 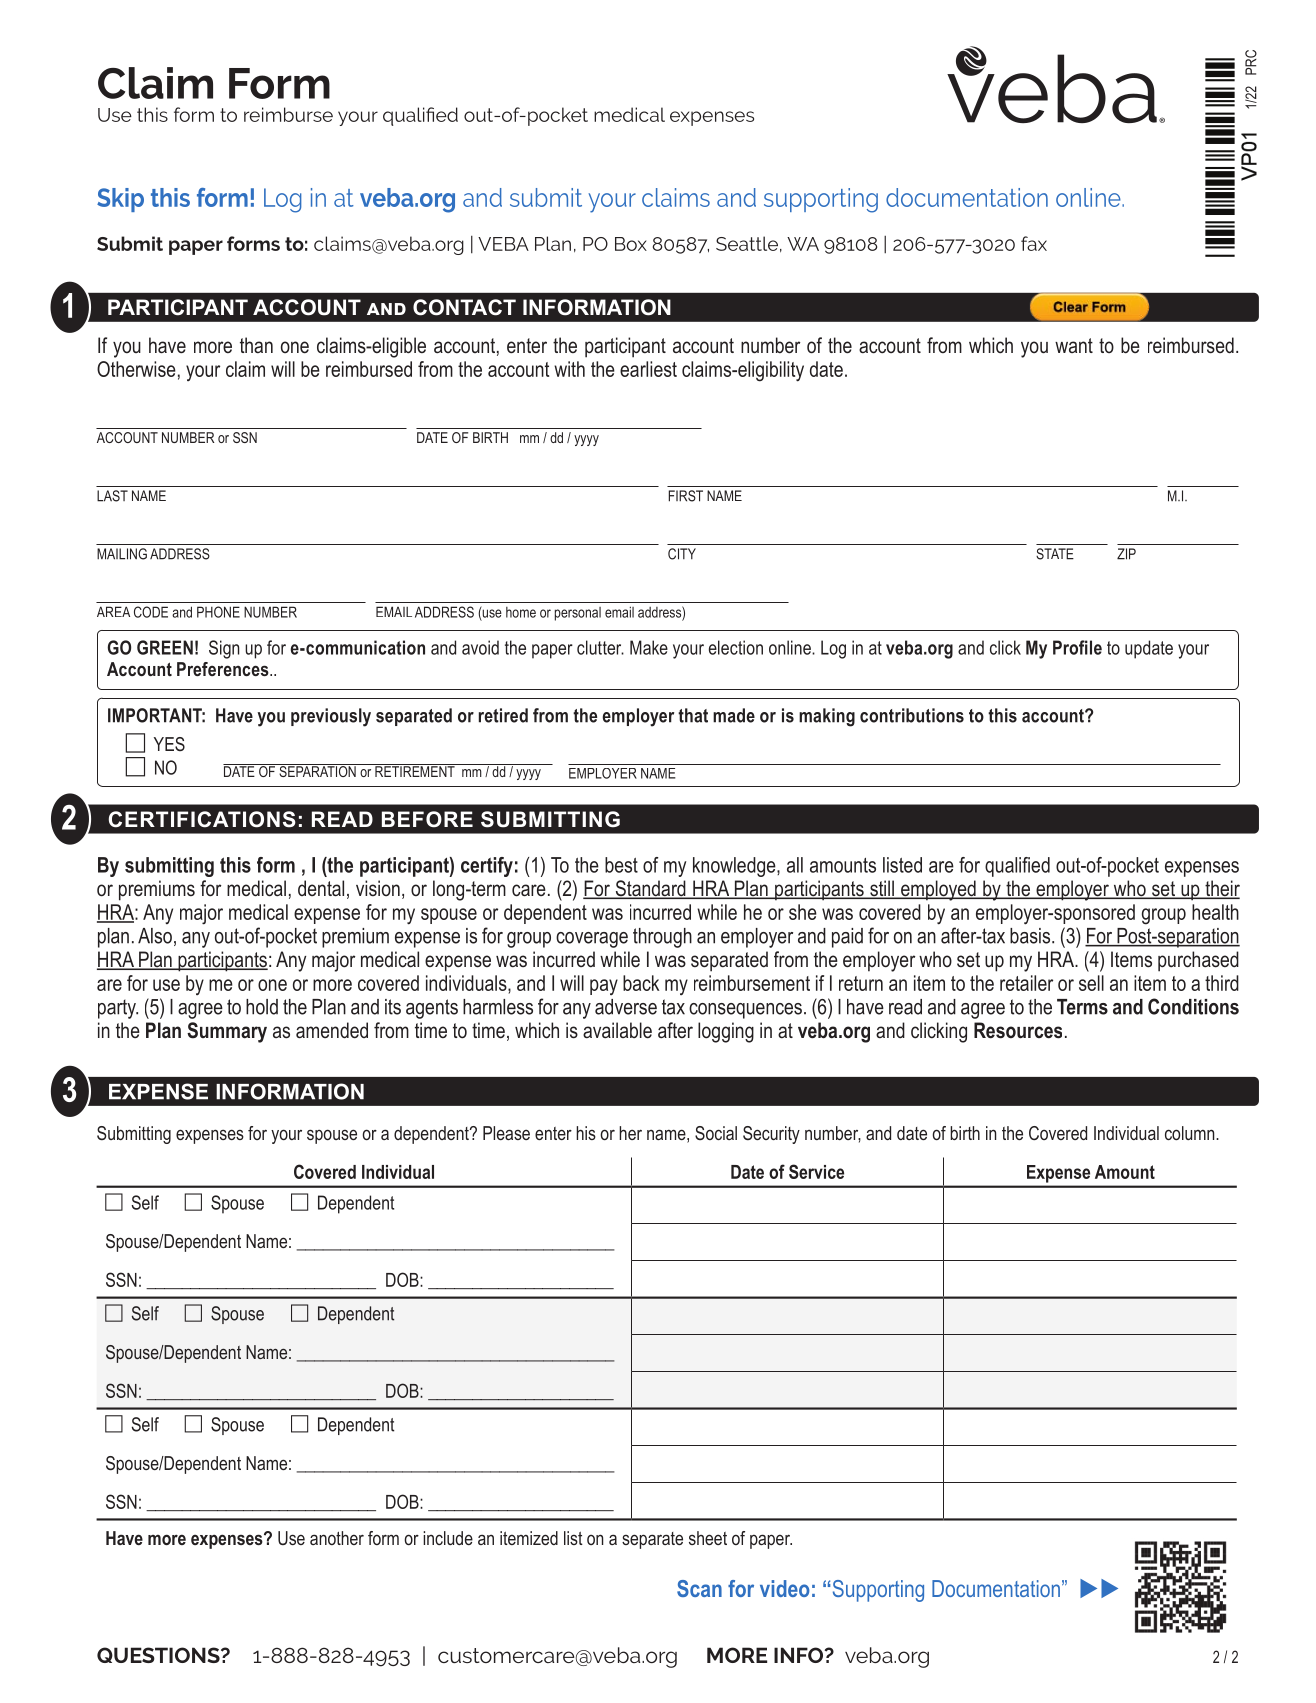 What do you see at coordinates (1034, 243) in the image?
I see `fax` at bounding box center [1034, 243].
